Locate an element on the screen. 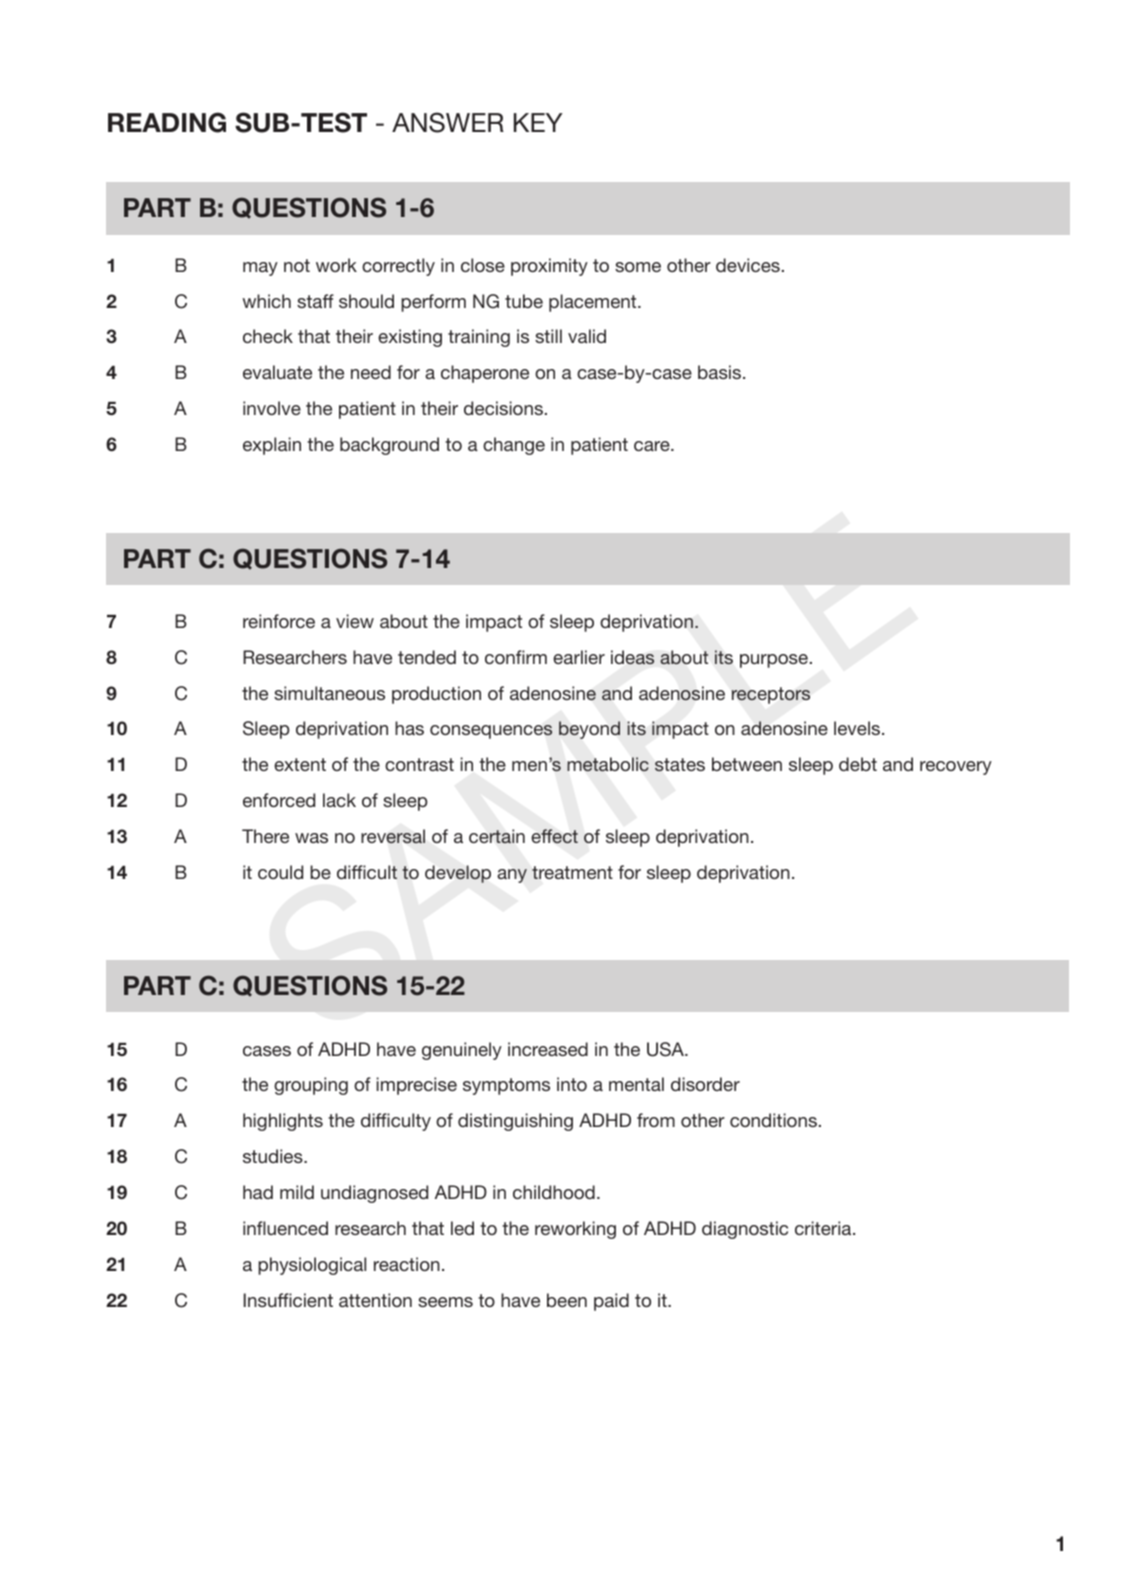 The image size is (1123, 1589). criteria is located at coordinates (824, 1228).
